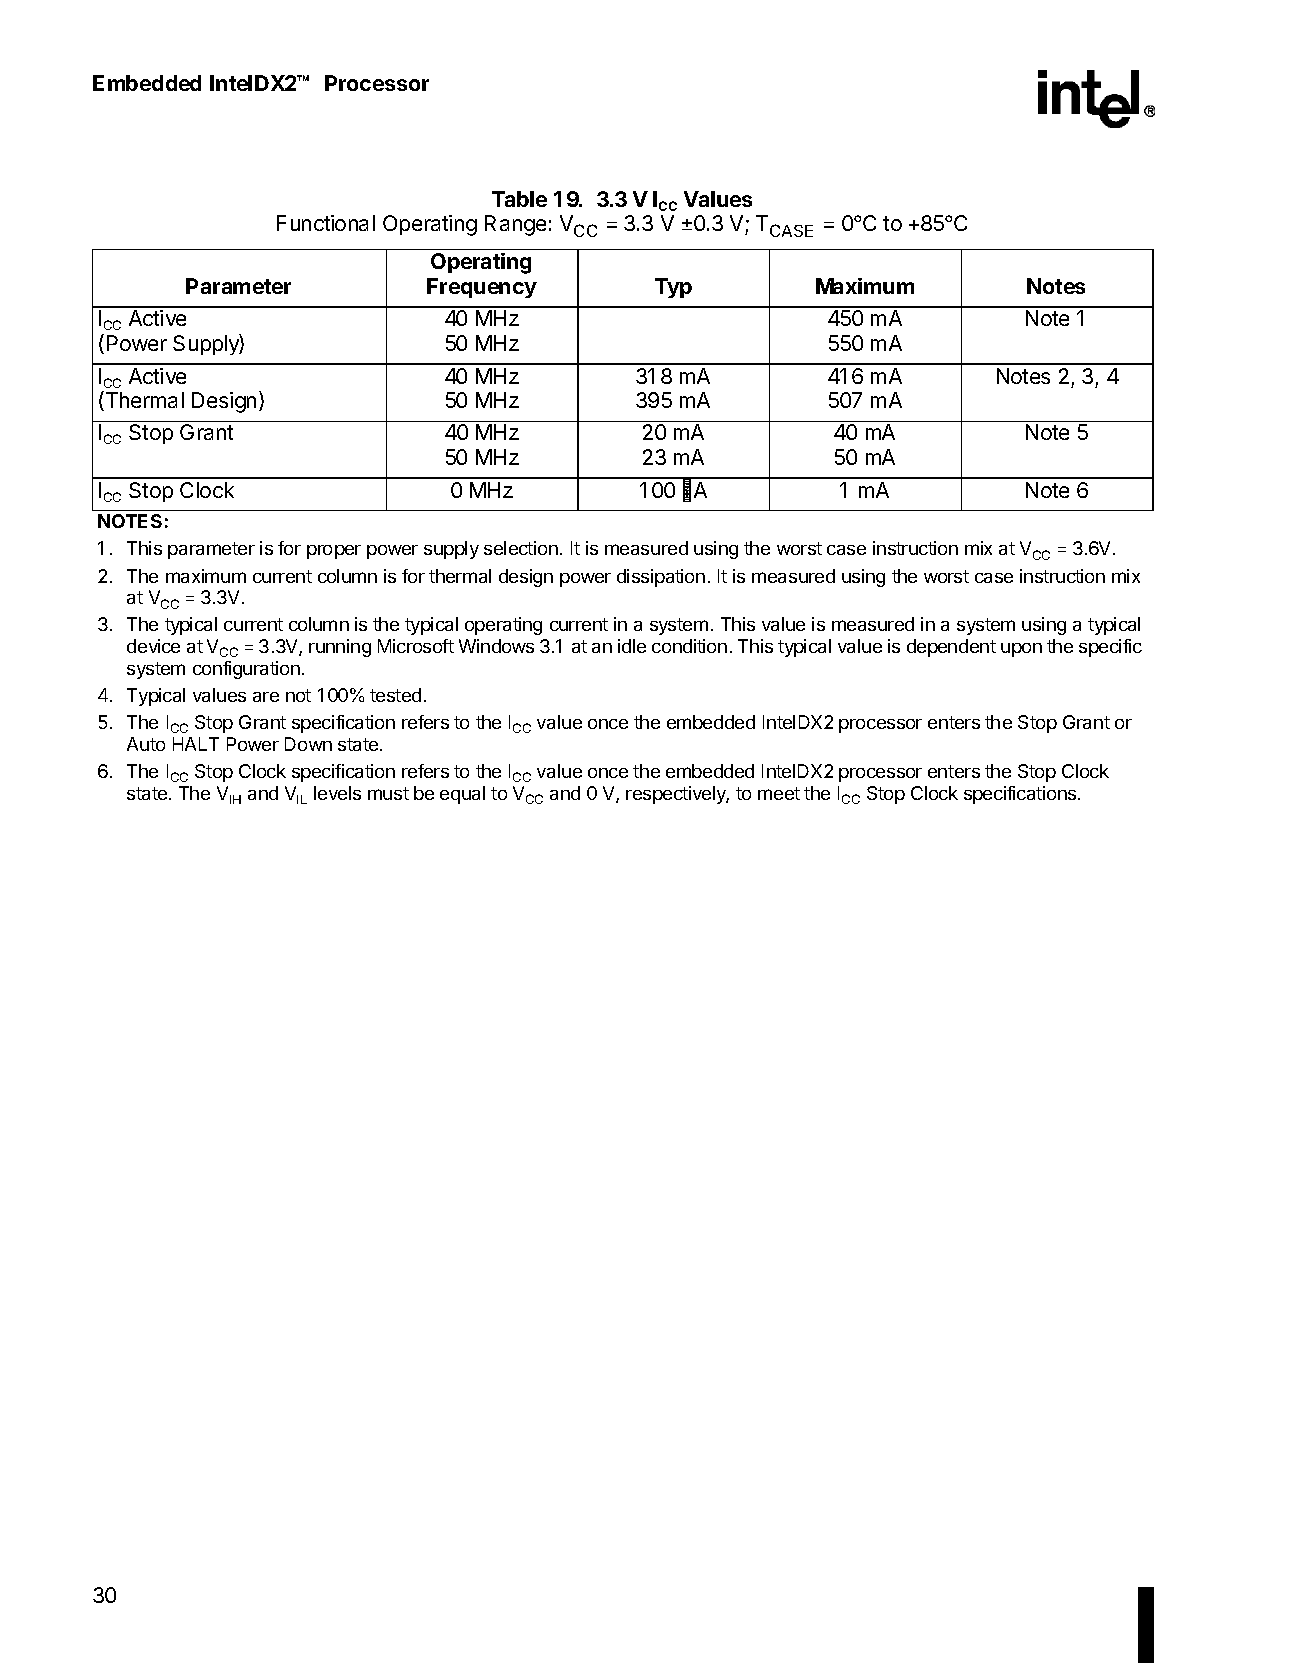 The width and height of the image is (1296, 1663). I want to click on dissipation, so click(661, 578).
